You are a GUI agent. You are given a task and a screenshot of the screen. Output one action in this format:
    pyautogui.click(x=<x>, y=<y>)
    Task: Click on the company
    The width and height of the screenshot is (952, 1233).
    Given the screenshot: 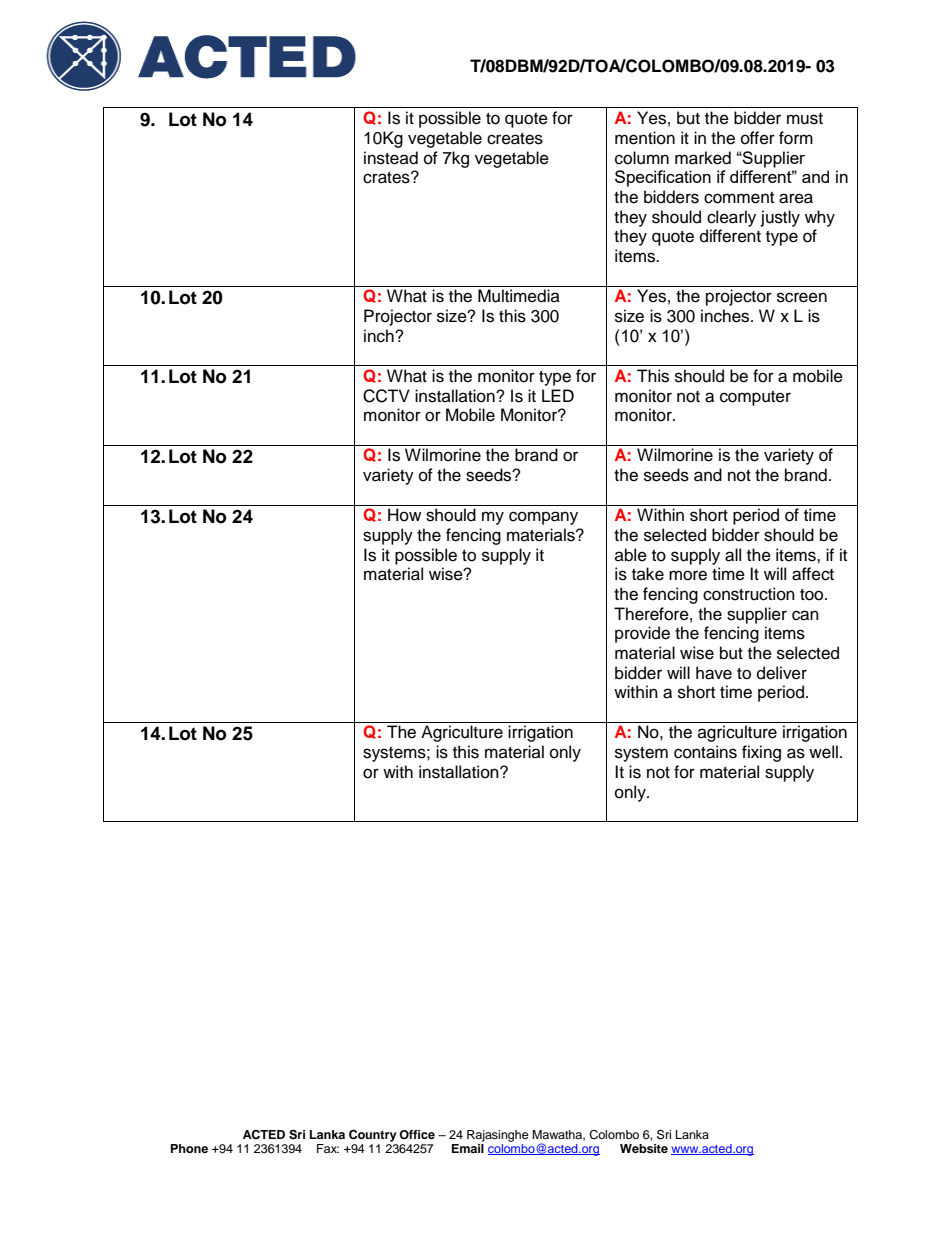 What is the action you would take?
    pyautogui.click(x=543, y=518)
